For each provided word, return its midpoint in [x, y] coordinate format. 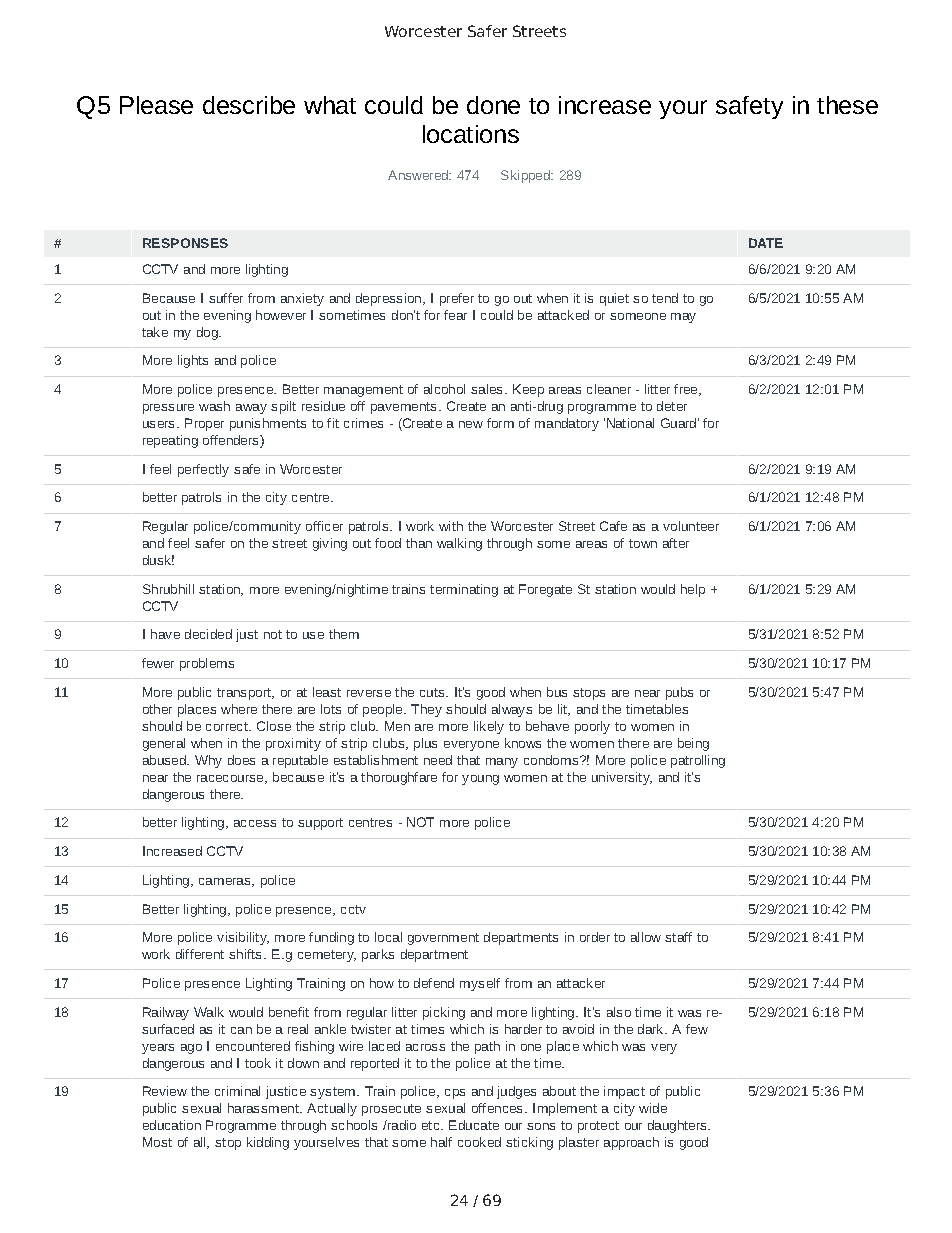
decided [208, 634]
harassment [264, 1108]
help [693, 590]
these [847, 105]
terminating [464, 590]
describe [249, 105]
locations [471, 134]
